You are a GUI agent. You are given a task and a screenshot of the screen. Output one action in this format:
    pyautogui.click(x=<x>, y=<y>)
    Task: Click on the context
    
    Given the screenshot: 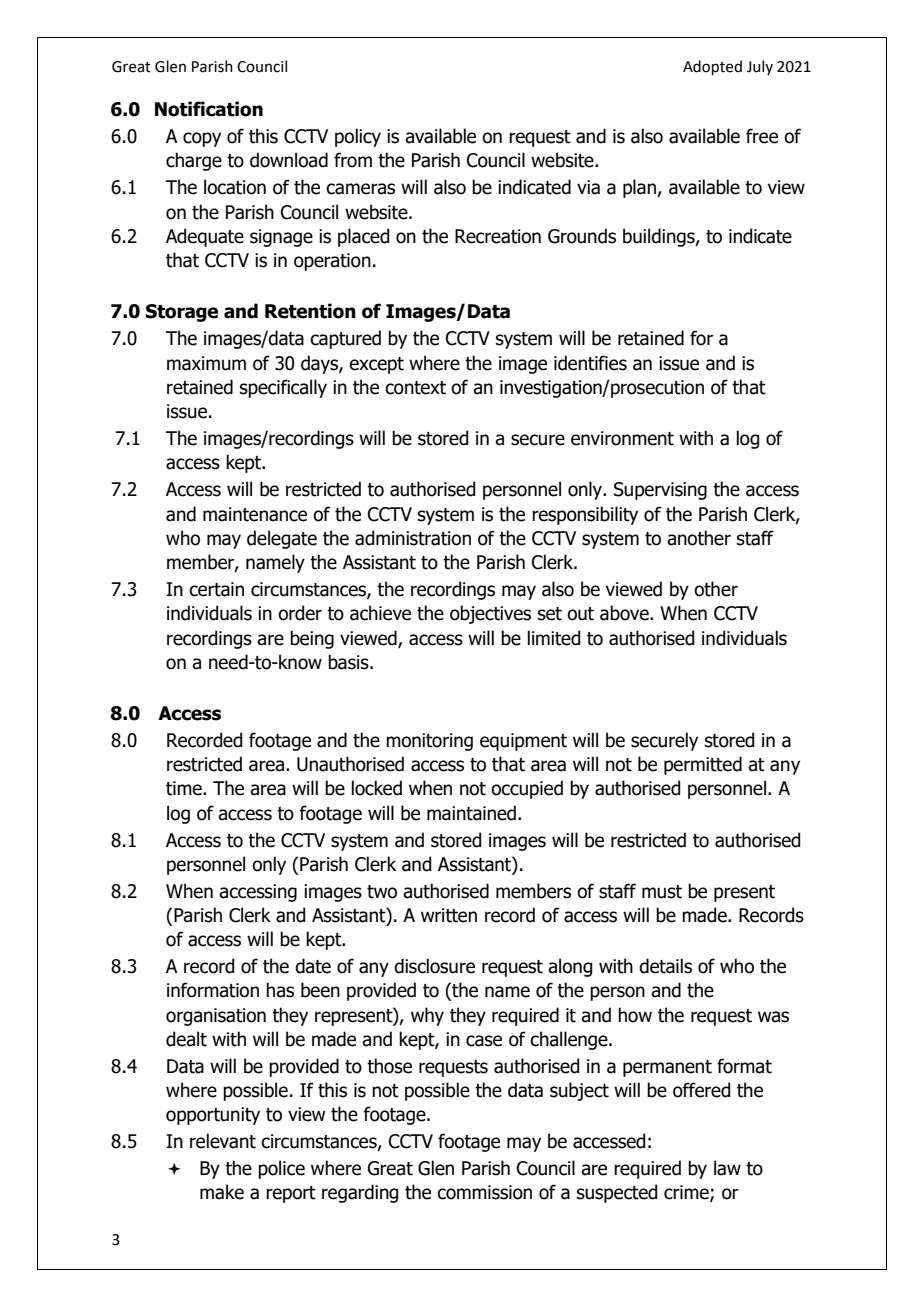 What is the action you would take?
    pyautogui.click(x=415, y=388)
